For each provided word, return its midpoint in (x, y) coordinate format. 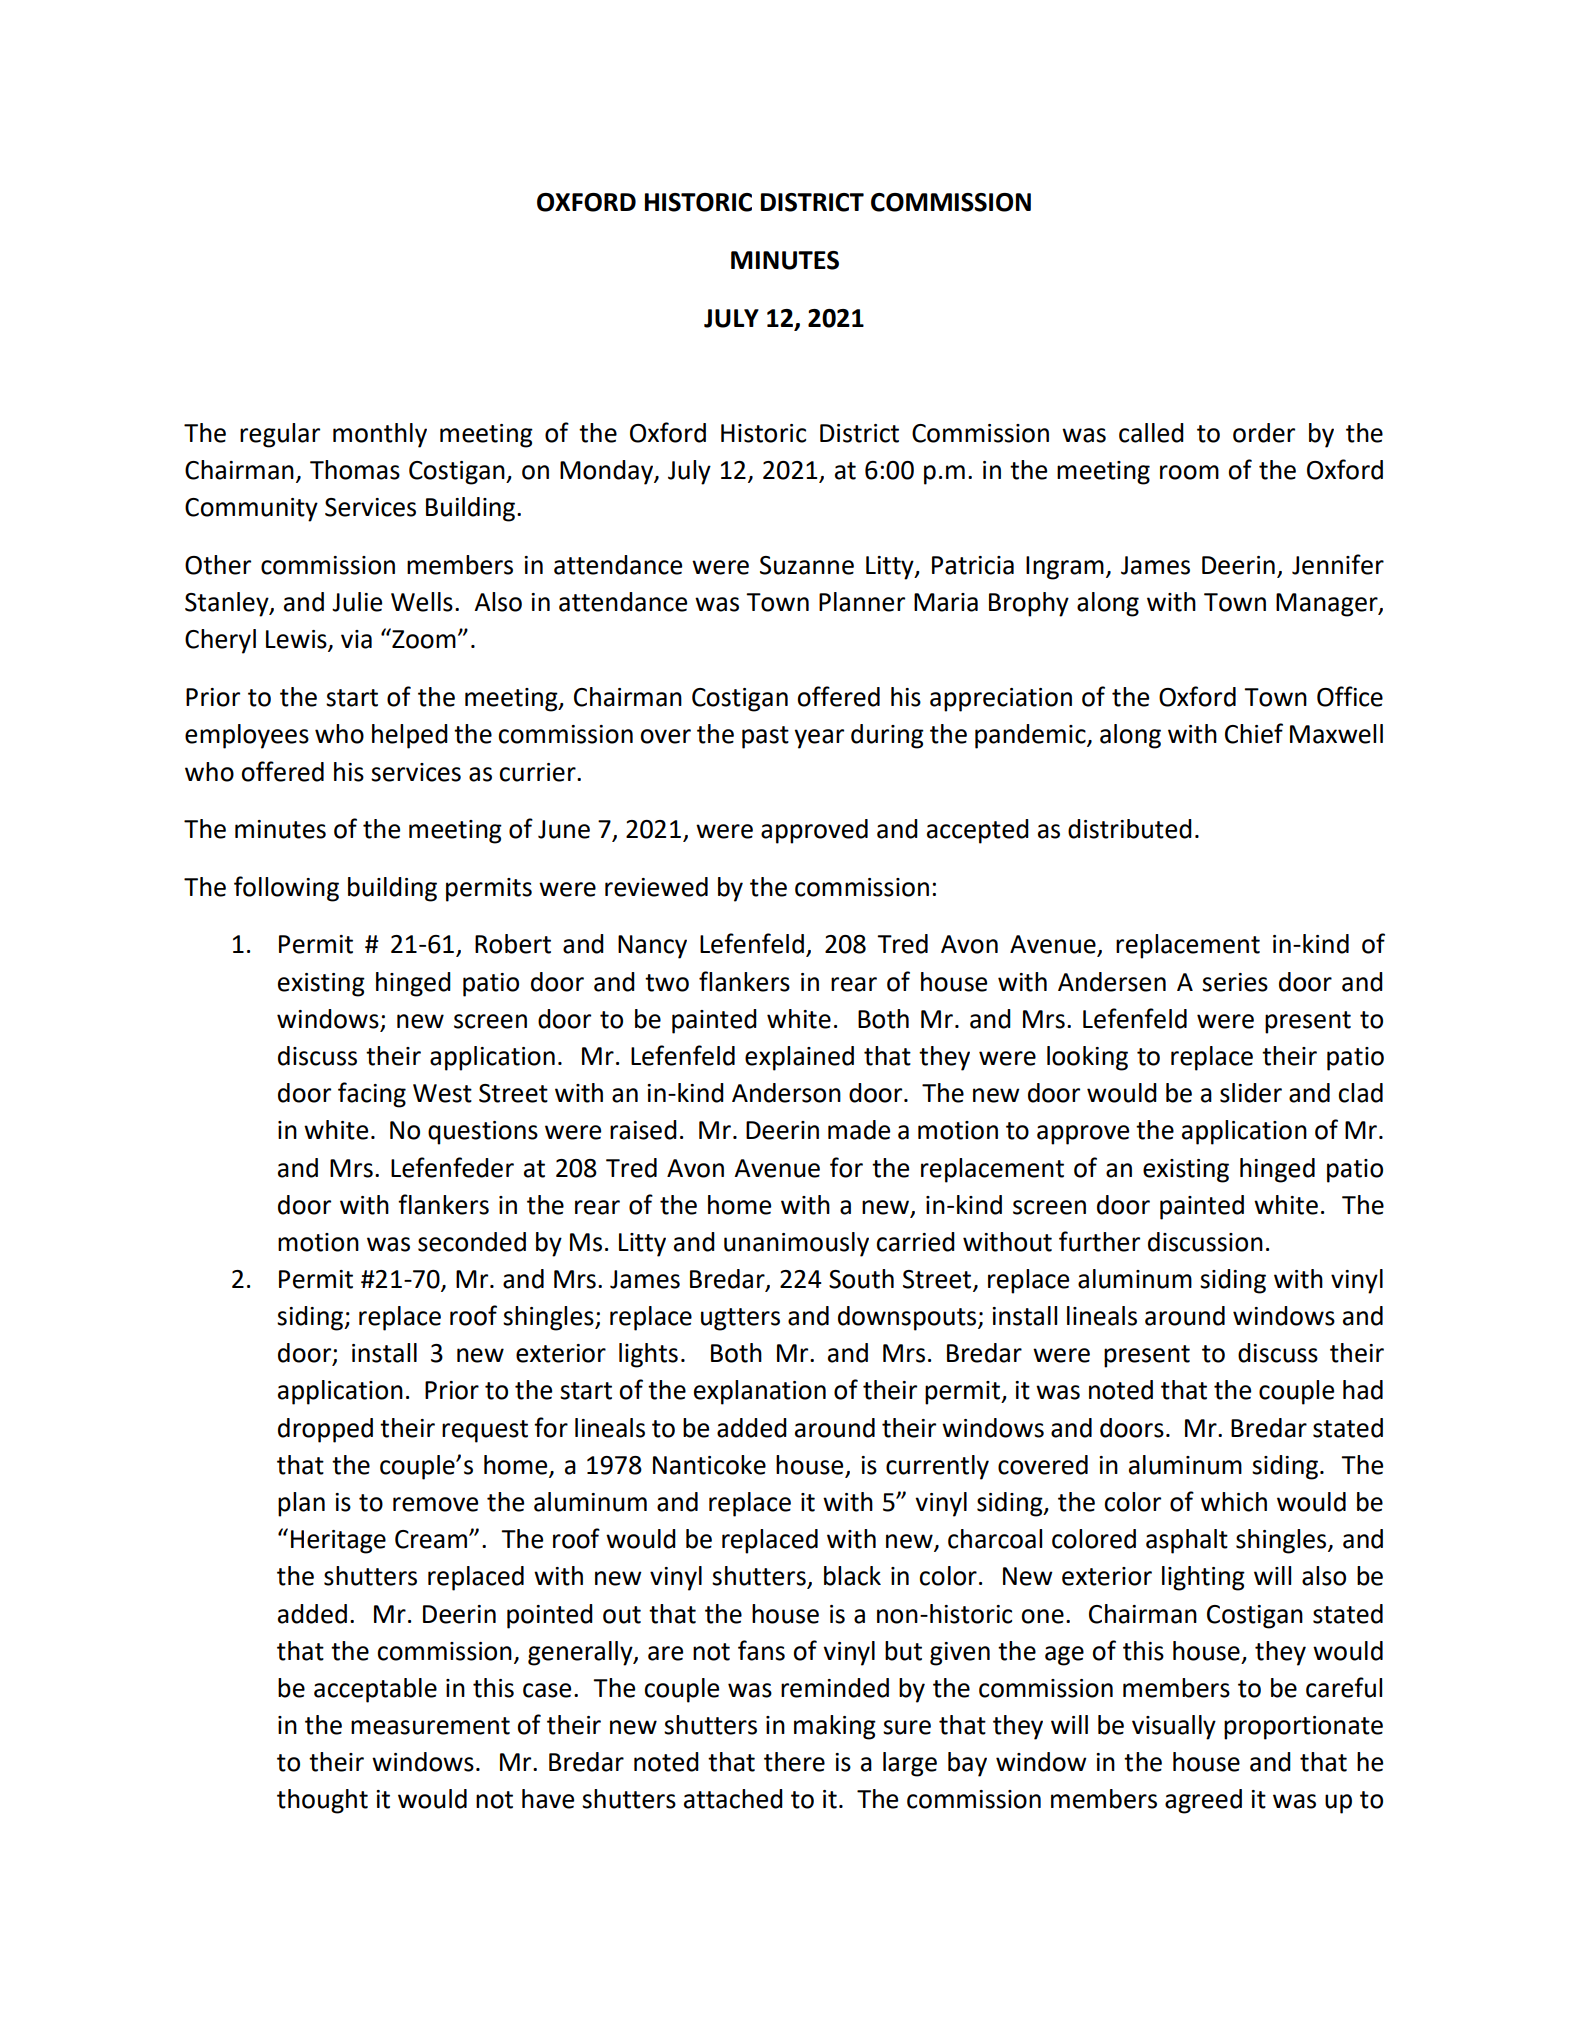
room (1189, 472)
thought (322, 1801)
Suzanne (807, 565)
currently (937, 1467)
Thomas (355, 470)
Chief (1254, 733)
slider (1251, 1093)
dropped (325, 1430)
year (819, 739)
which (1234, 1502)
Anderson (786, 1093)
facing (372, 1095)
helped (410, 736)
